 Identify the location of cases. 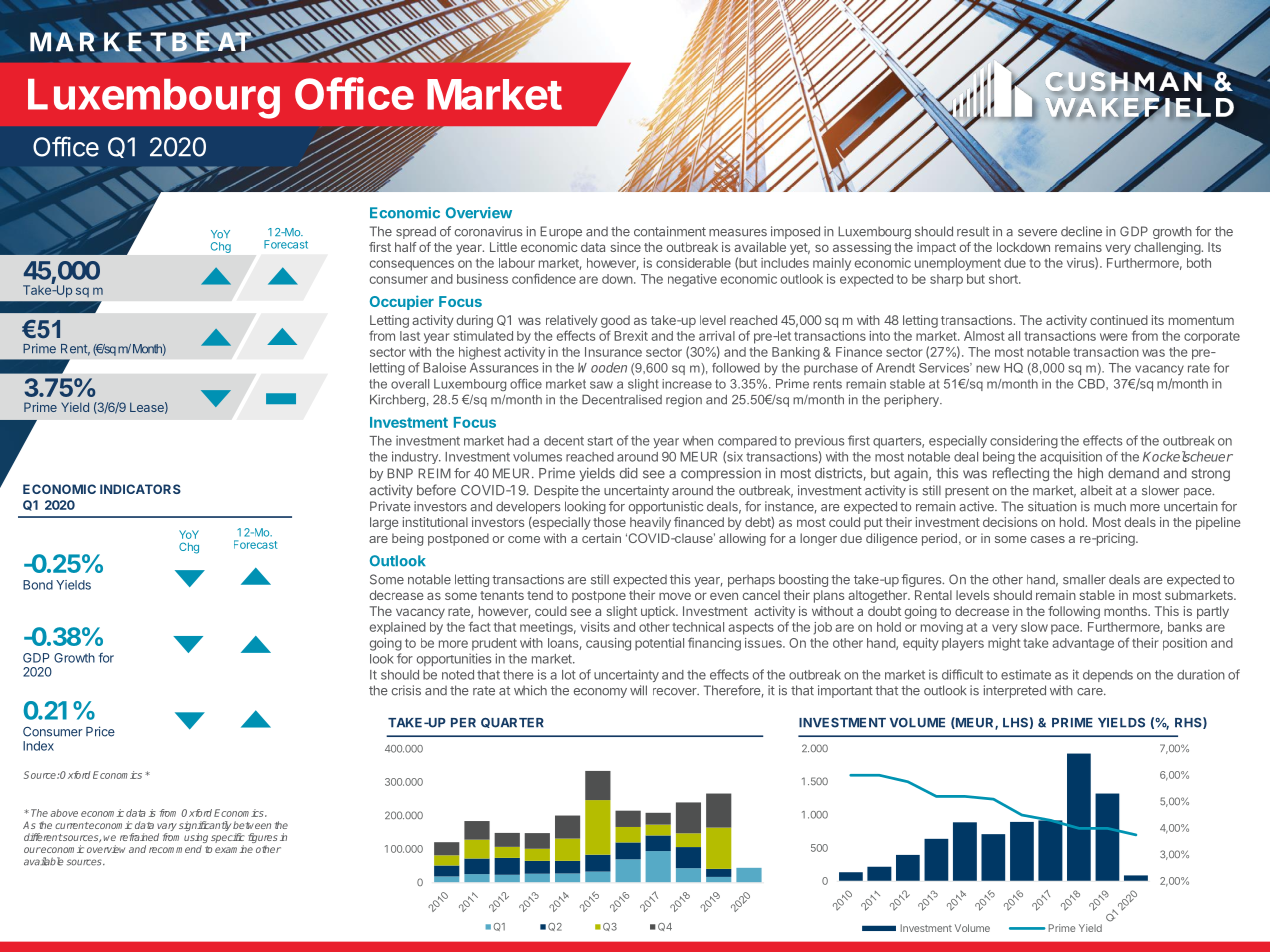
(1048, 539).
